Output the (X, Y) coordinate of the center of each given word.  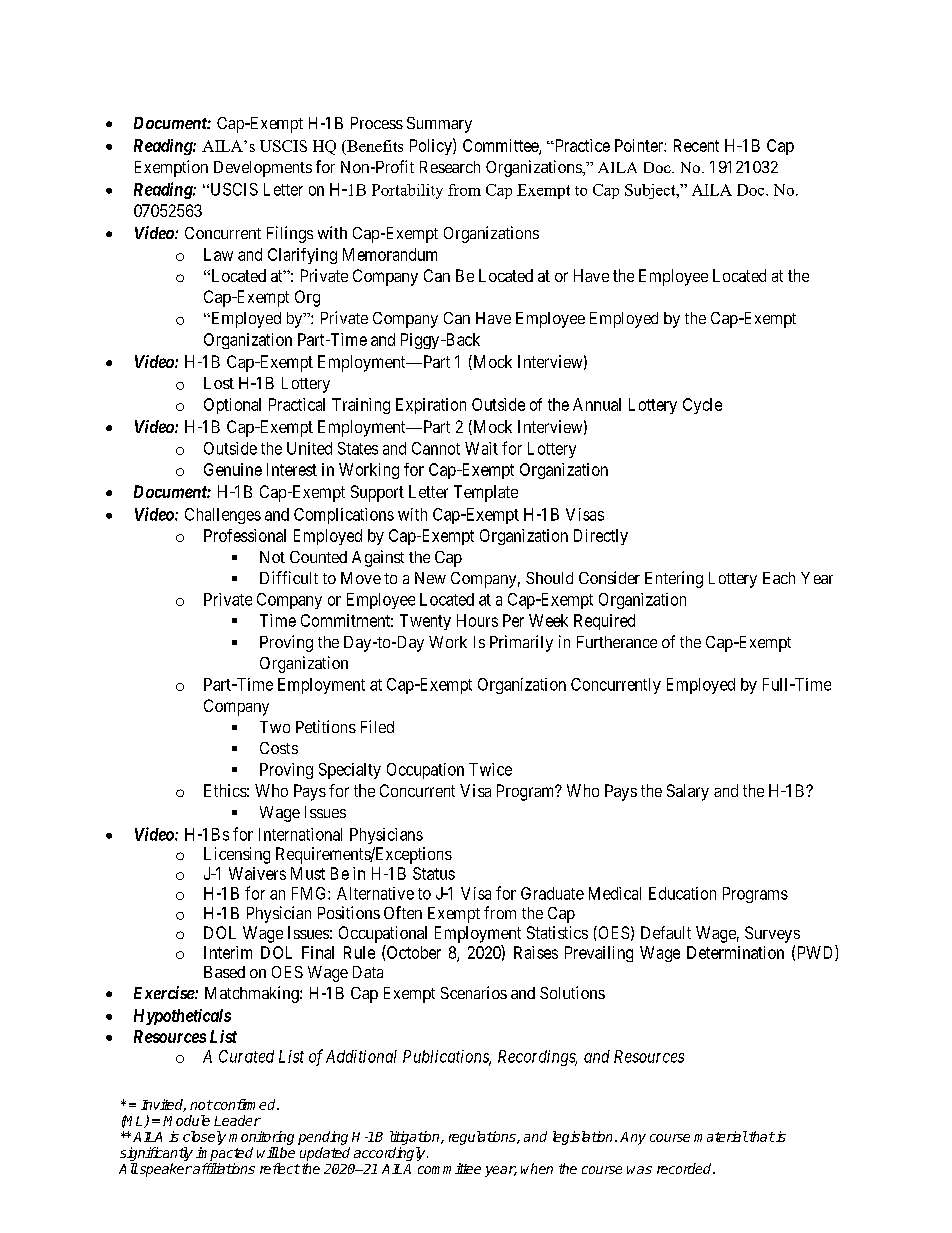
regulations (483, 1138)
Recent (696, 145)
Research (450, 167)
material (721, 1136)
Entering (674, 579)
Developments (263, 169)
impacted (224, 1154)
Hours (477, 620)
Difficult (289, 577)
